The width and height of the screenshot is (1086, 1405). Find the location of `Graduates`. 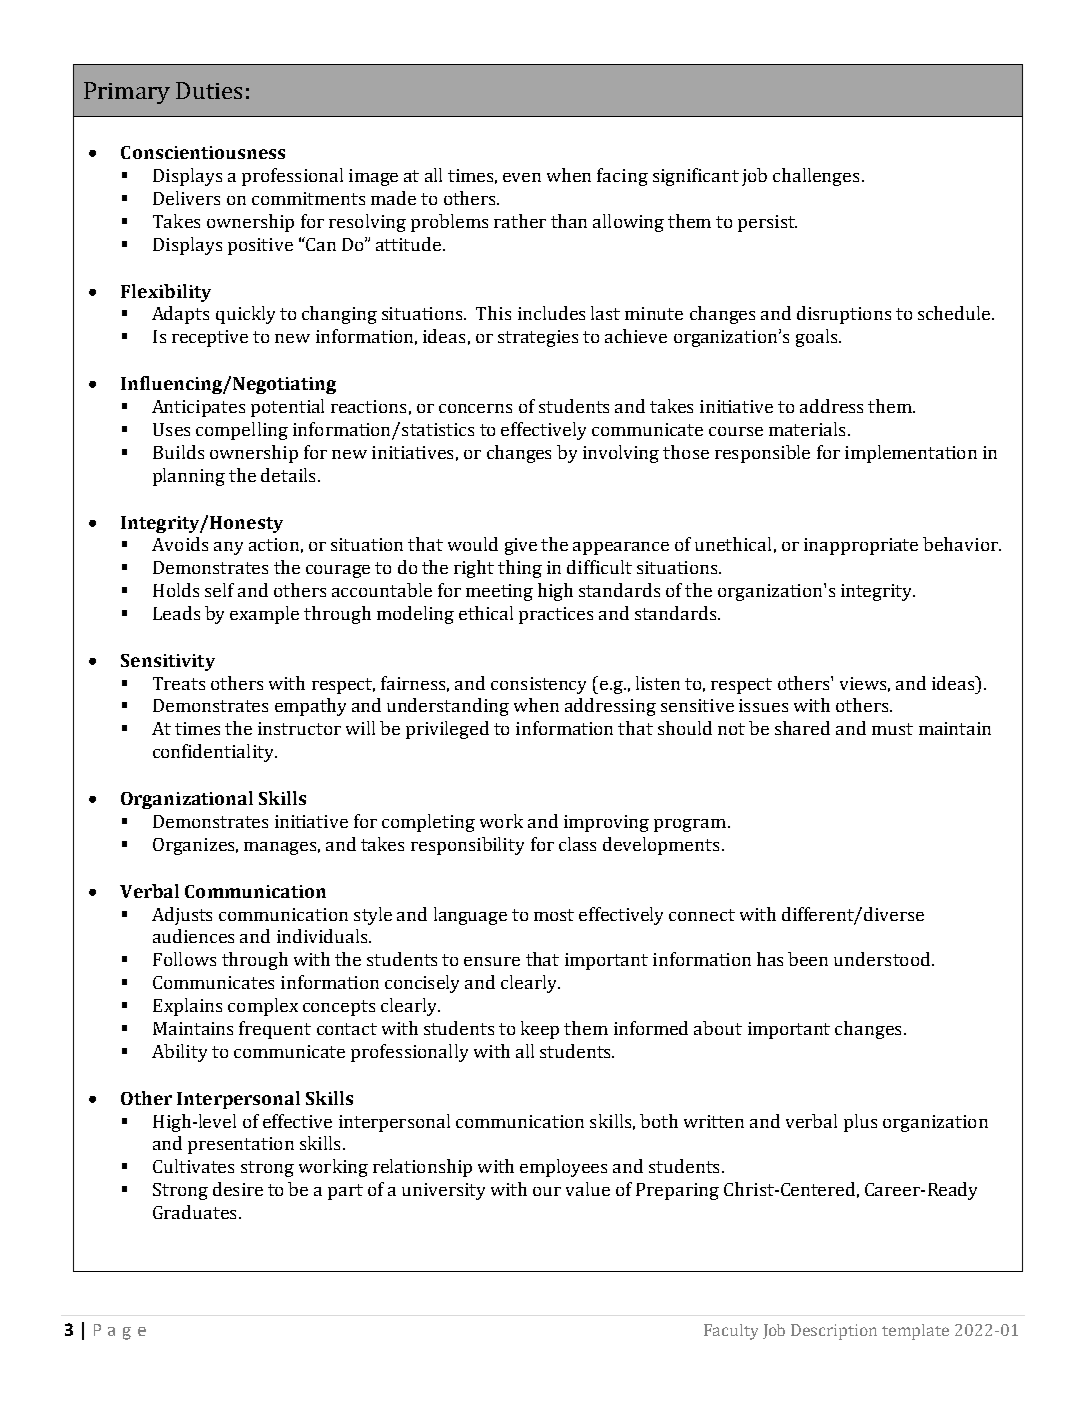

Graduates is located at coordinates (194, 1212).
